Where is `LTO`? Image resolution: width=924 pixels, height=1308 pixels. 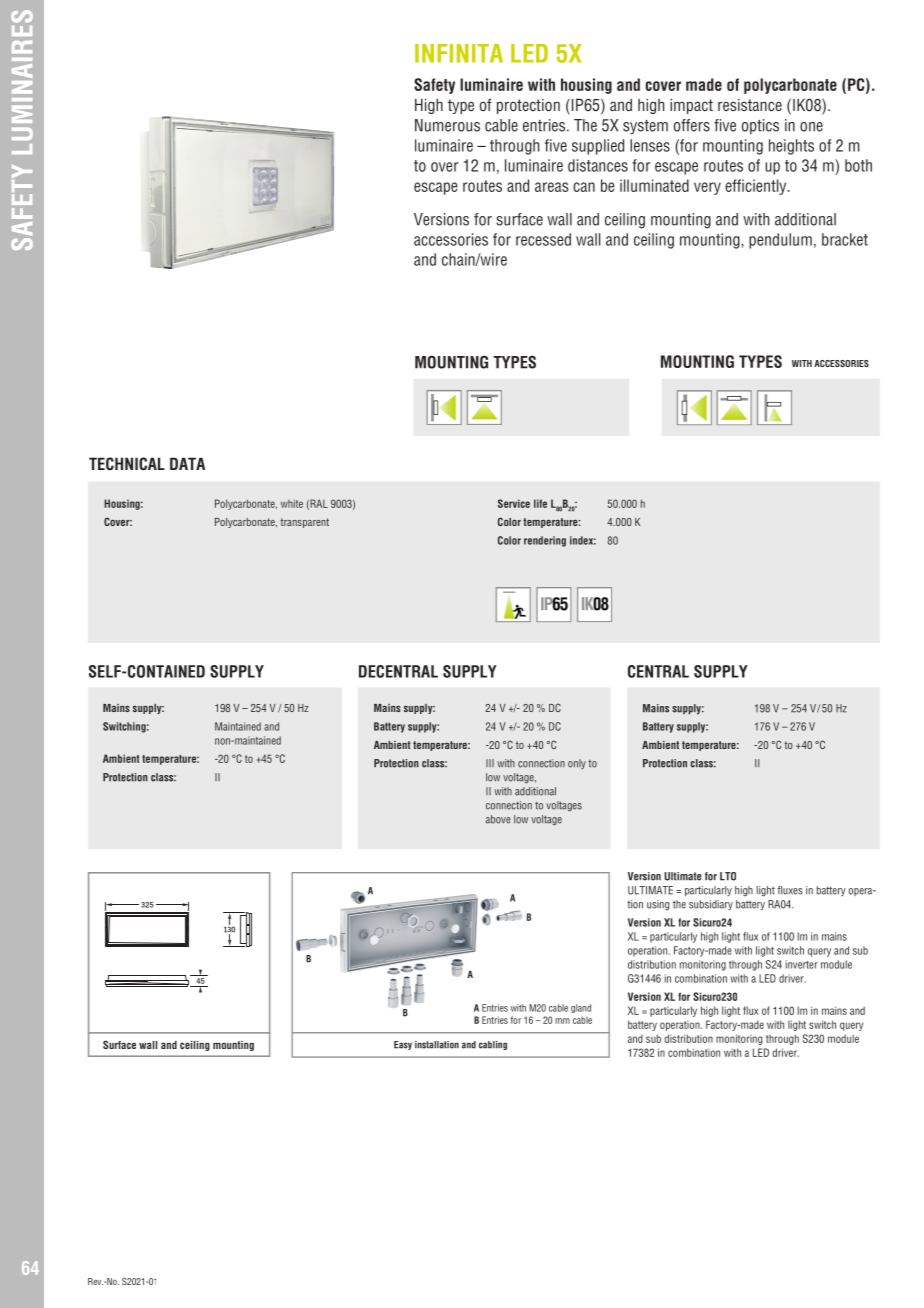
LTO is located at coordinates (728, 876).
